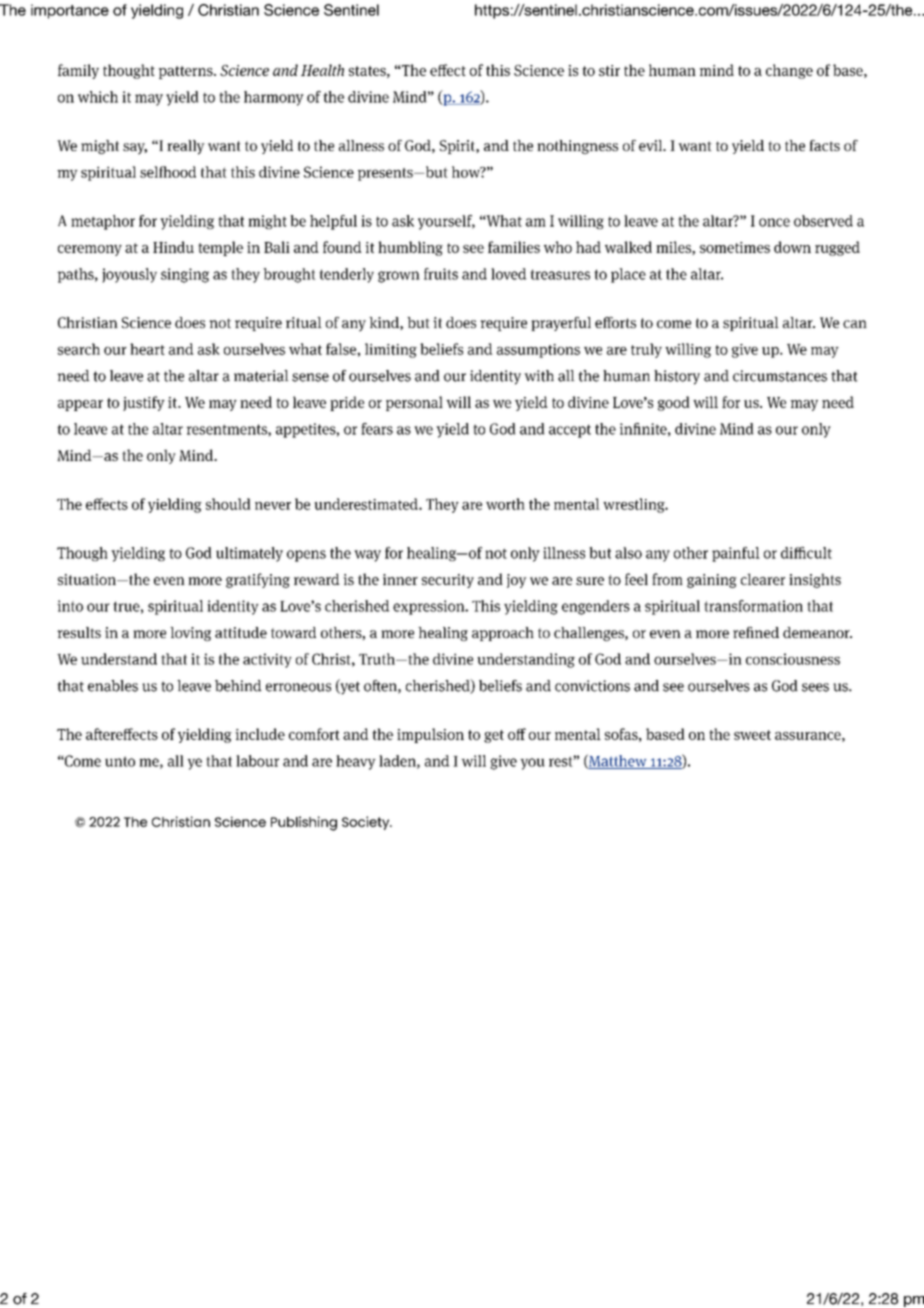  What do you see at coordinates (322, 70) in the document?
I see `Health` at bounding box center [322, 70].
